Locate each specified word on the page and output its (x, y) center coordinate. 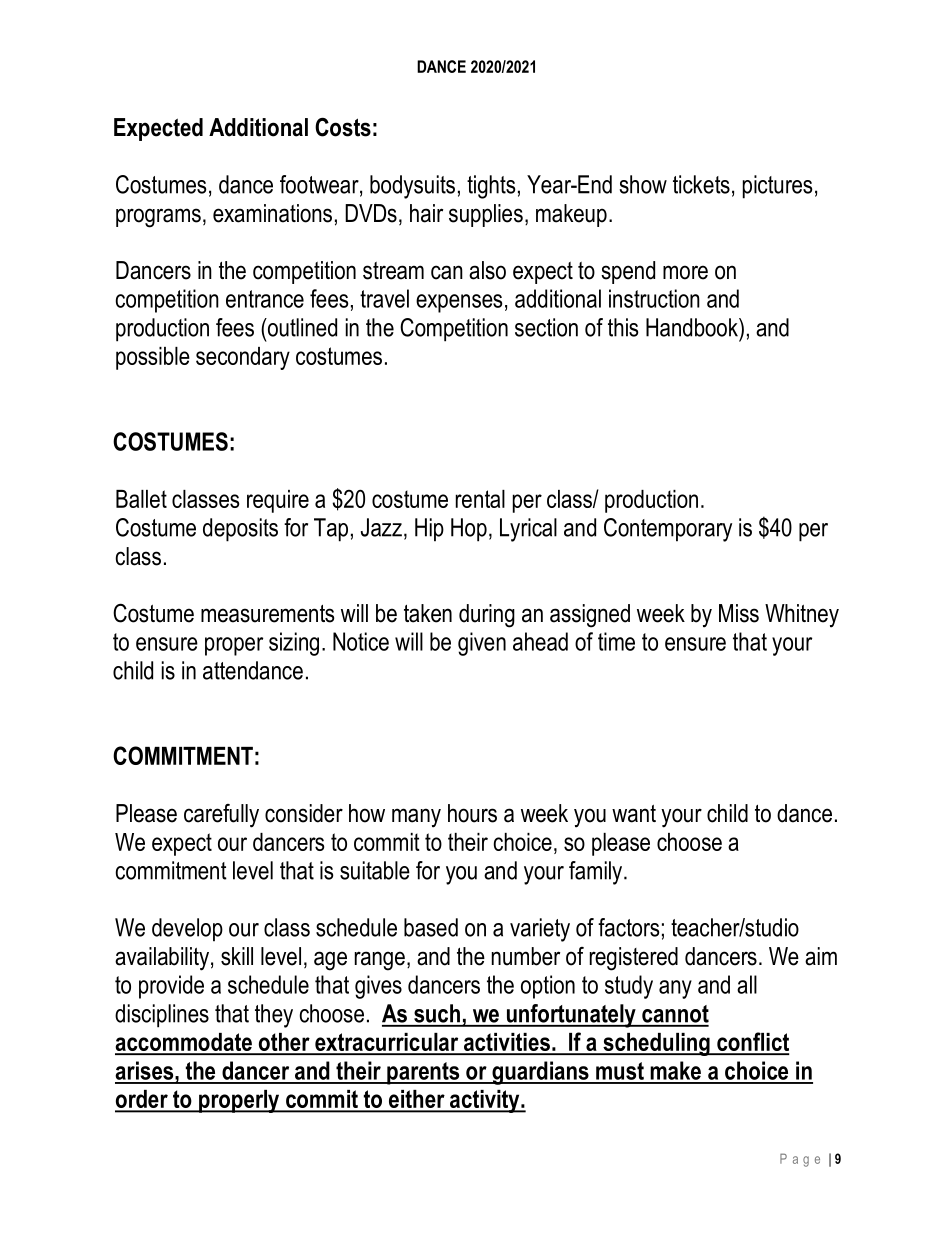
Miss (739, 613)
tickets (701, 184)
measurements (267, 614)
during (487, 616)
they (274, 1016)
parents (423, 1073)
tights (491, 187)
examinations (272, 213)
